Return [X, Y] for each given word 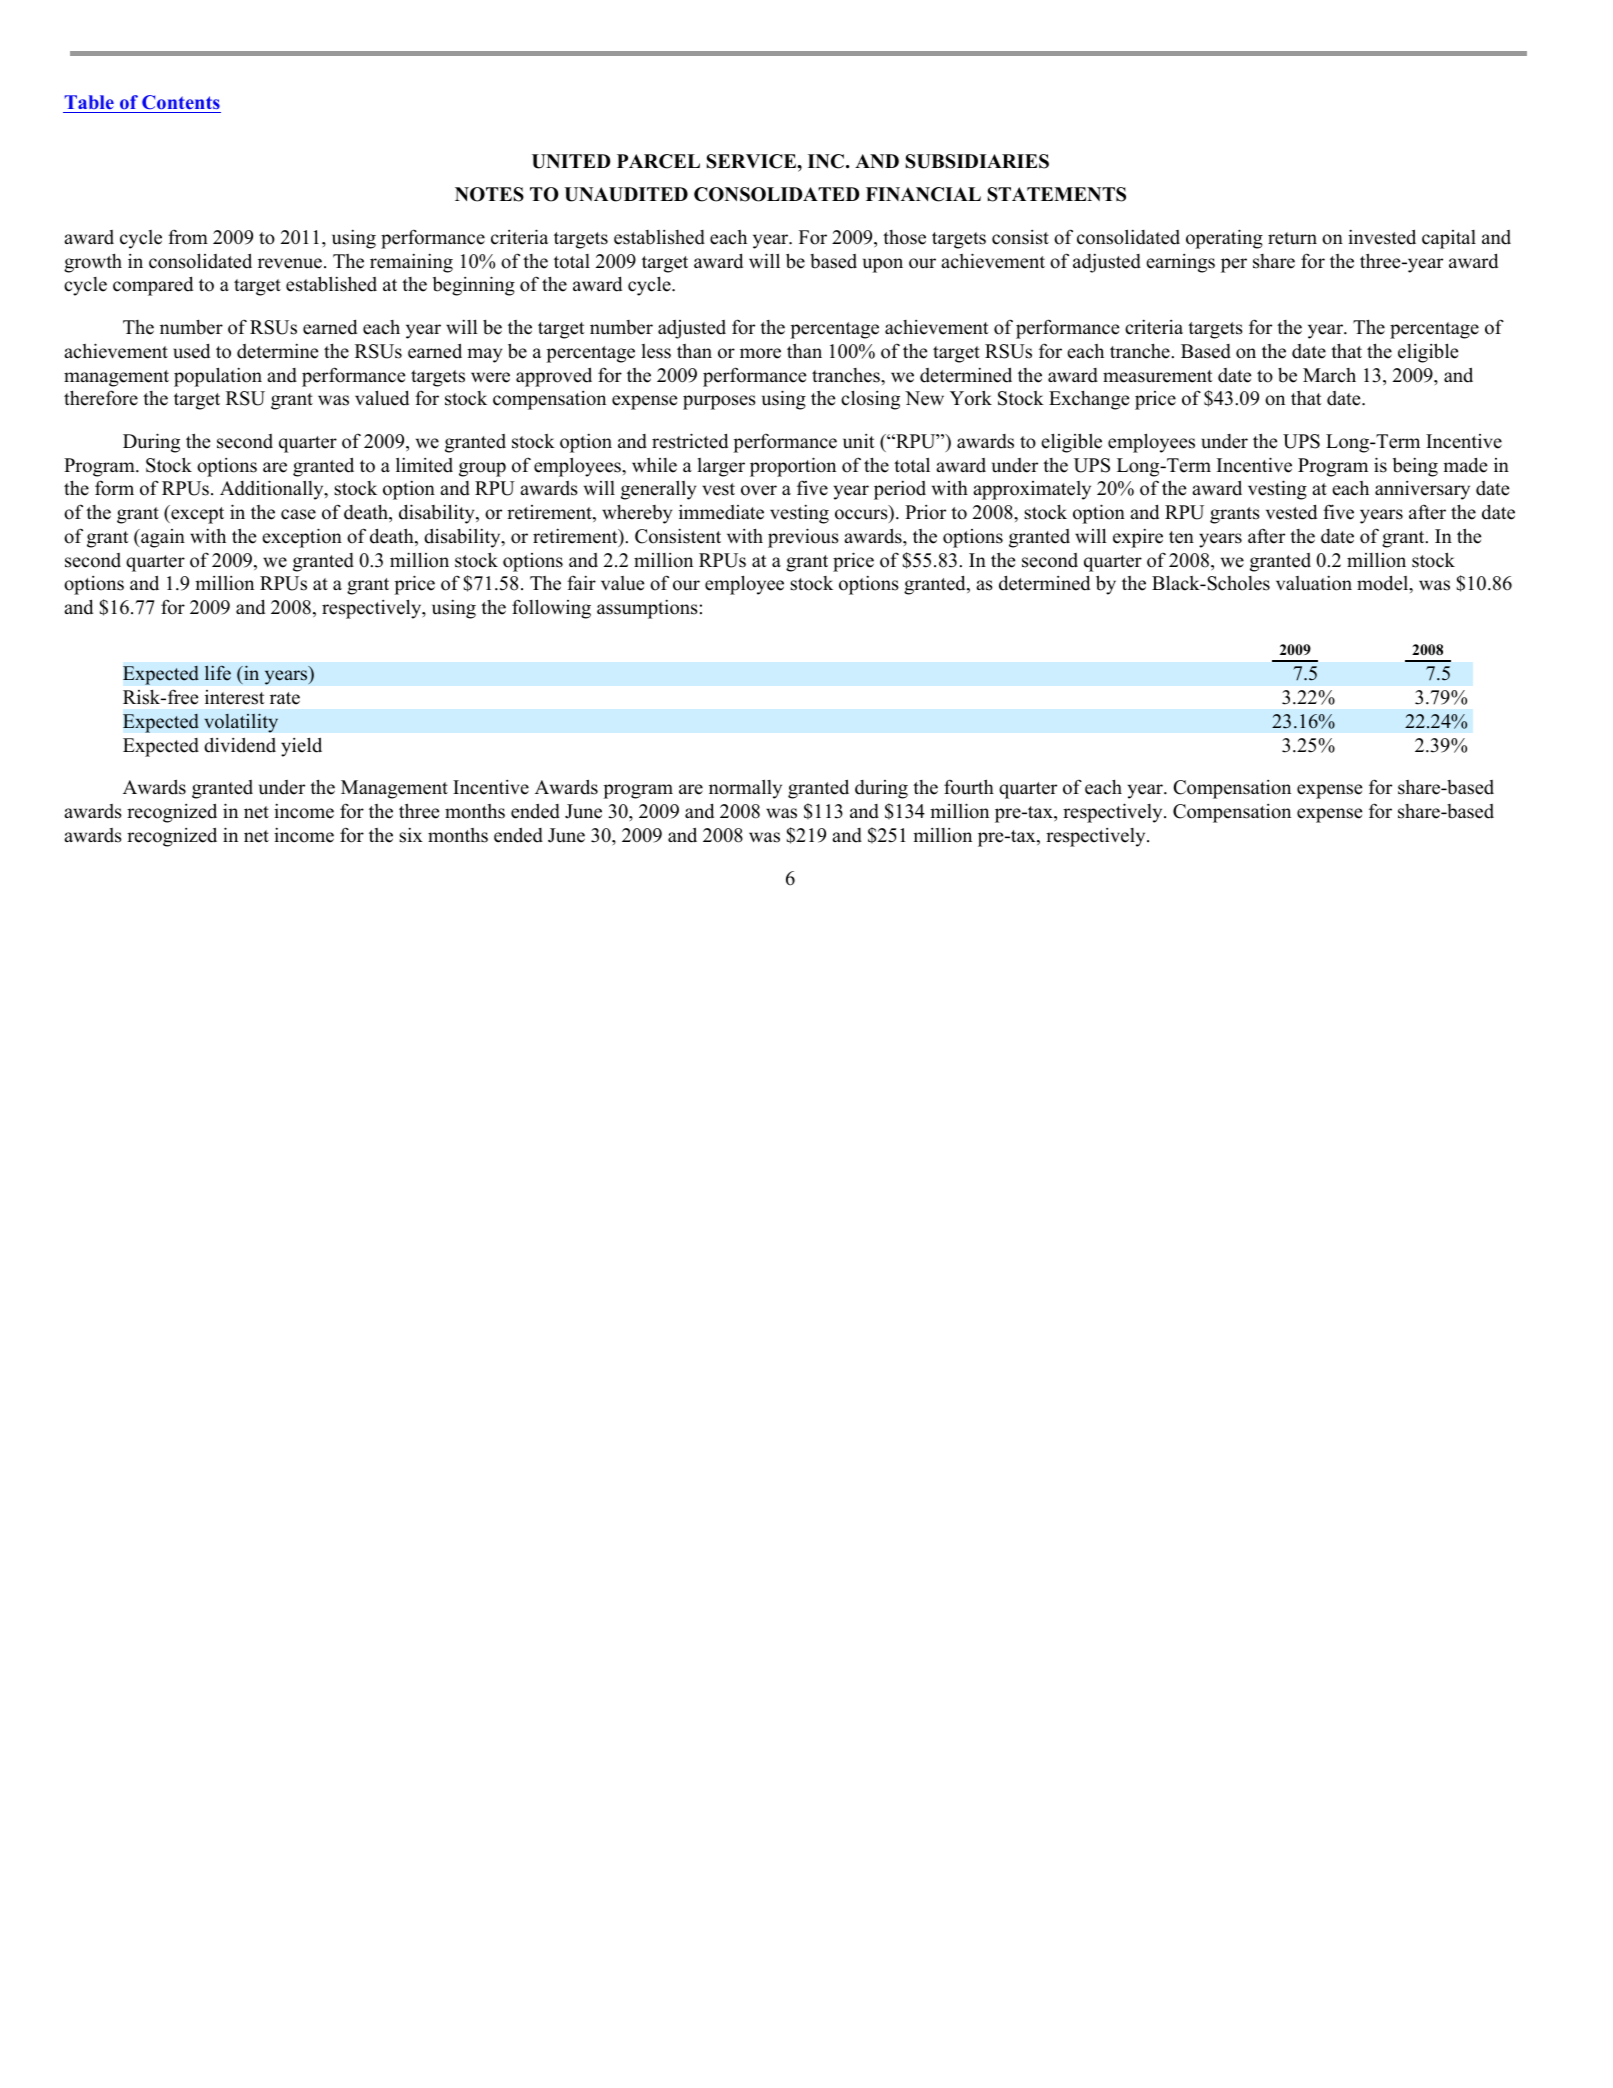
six [411, 835]
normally [745, 789]
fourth [969, 787]
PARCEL [658, 161]
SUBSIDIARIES [977, 161]
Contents [180, 104]
